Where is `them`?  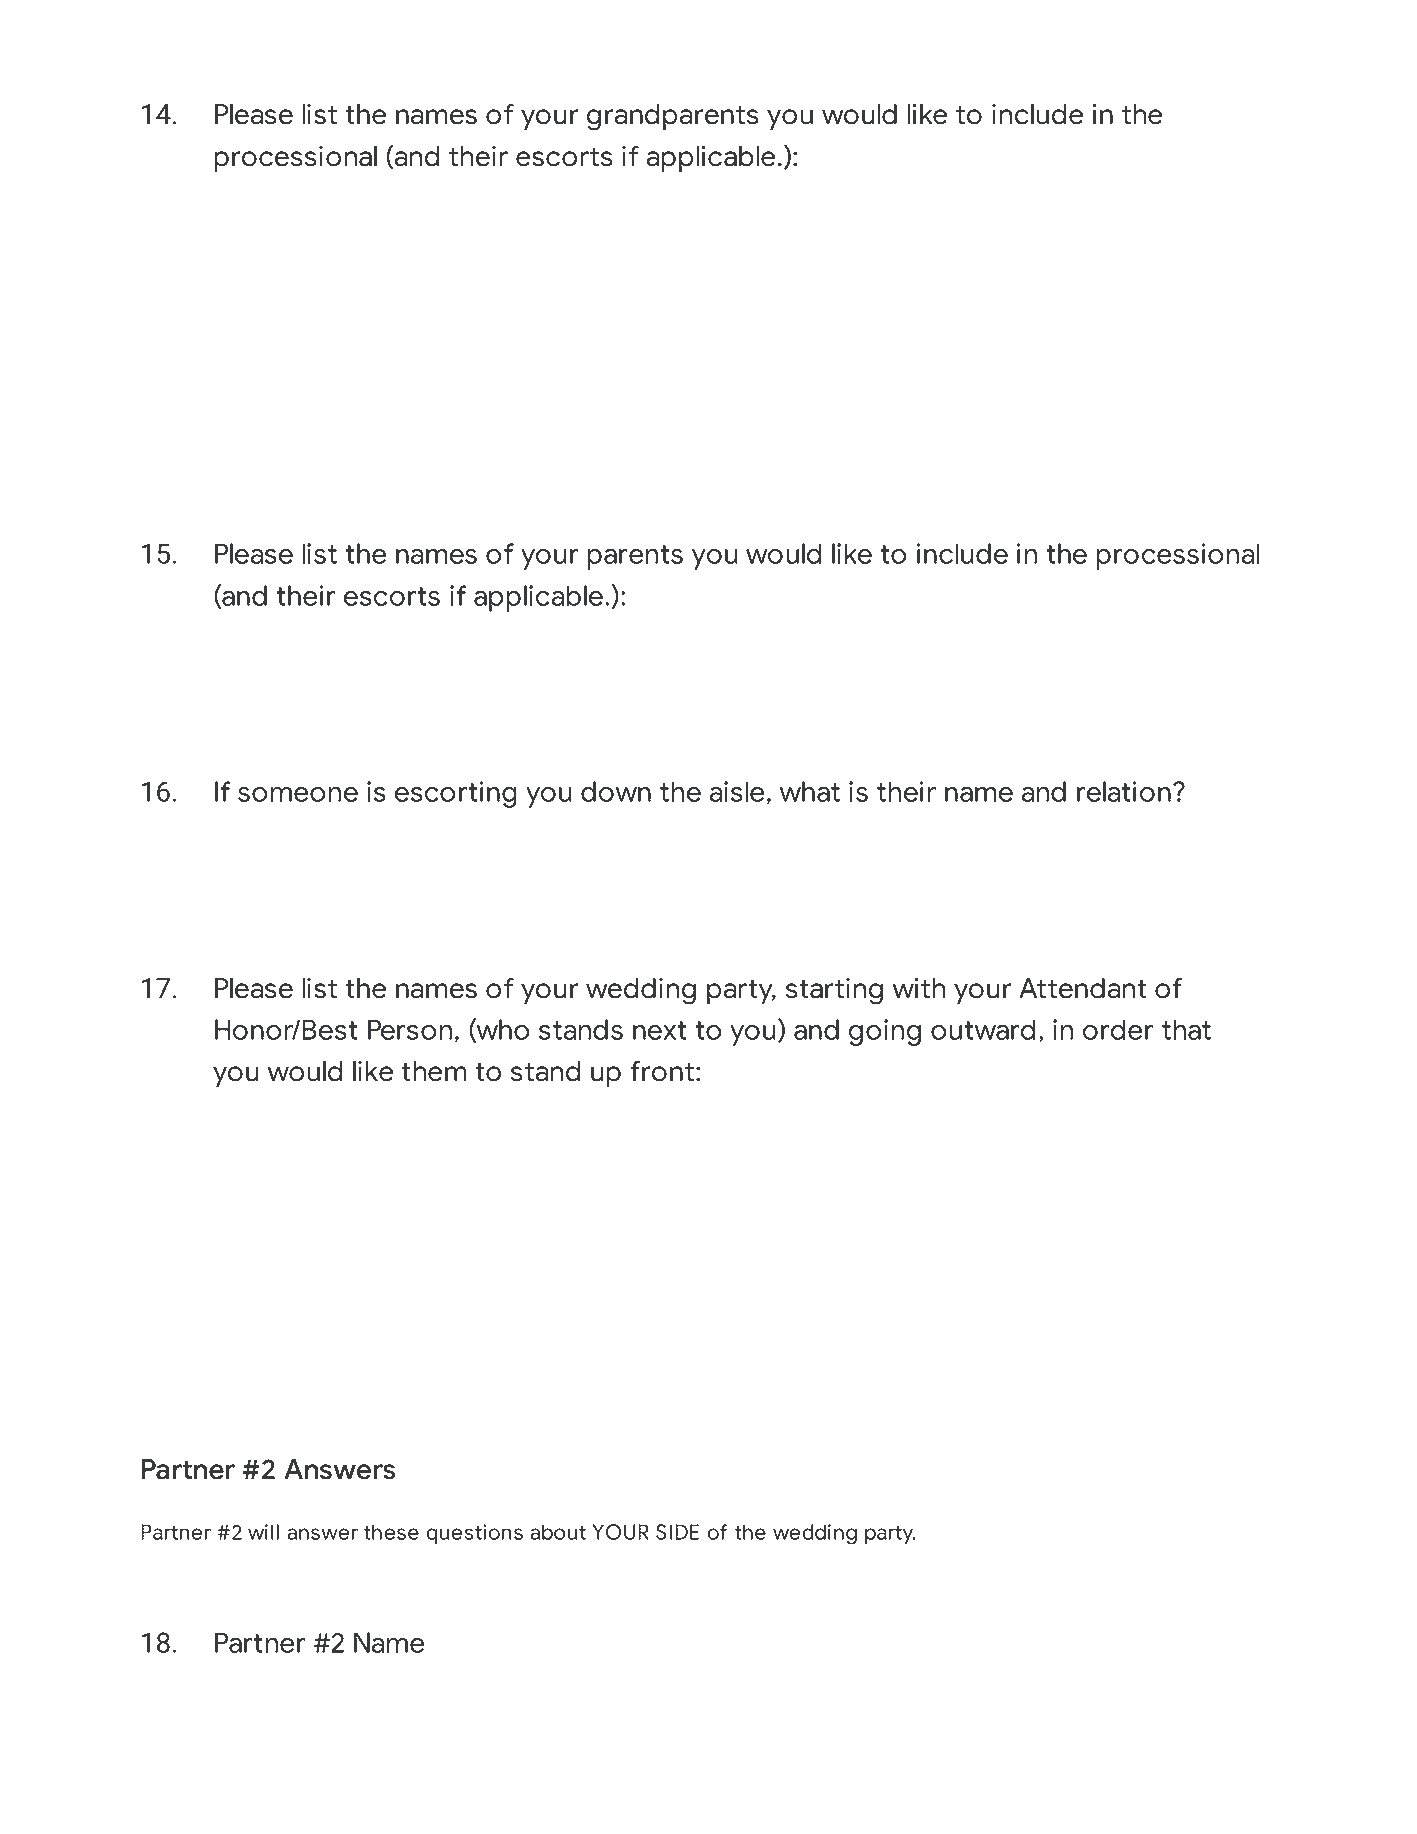
them is located at coordinates (433, 1071).
